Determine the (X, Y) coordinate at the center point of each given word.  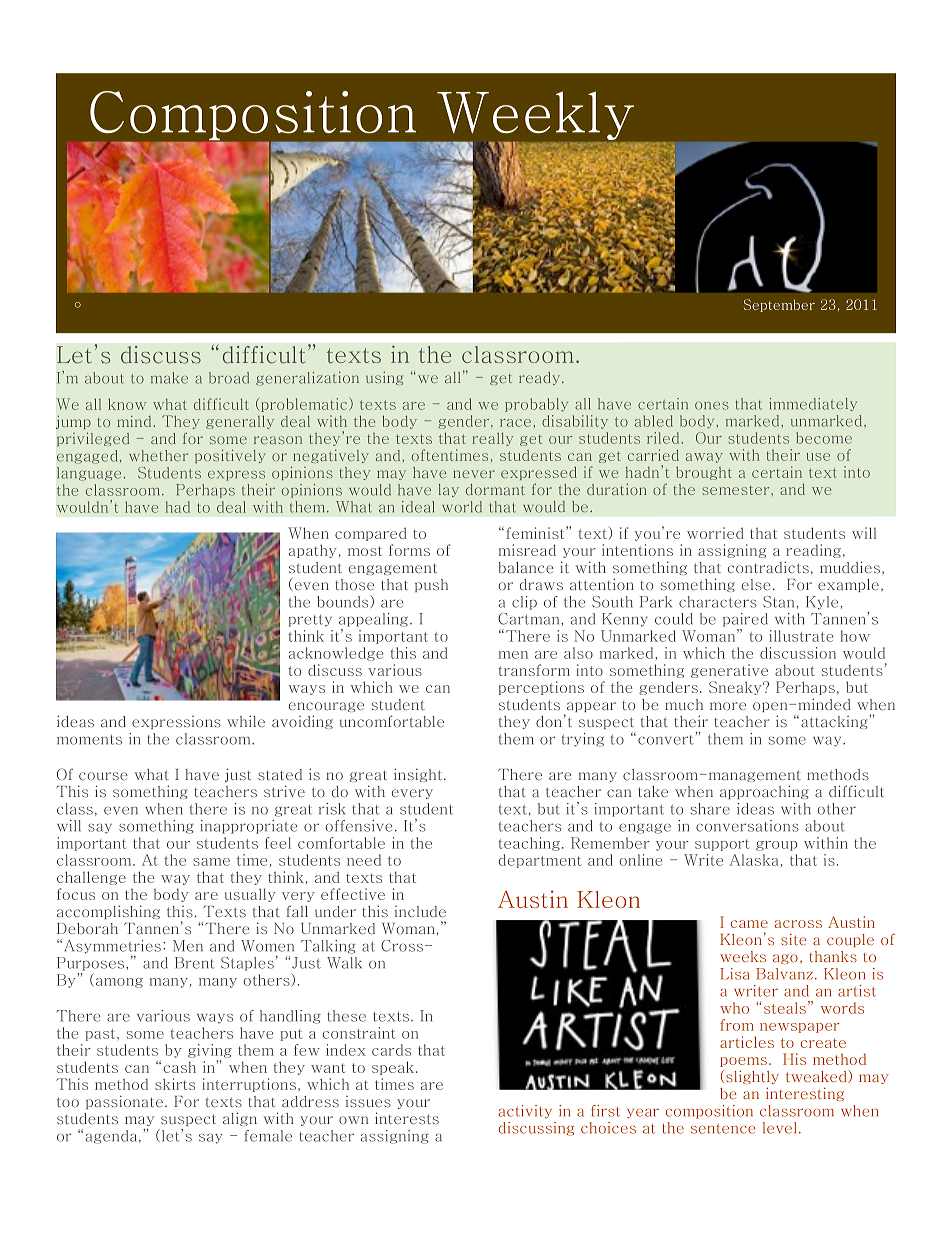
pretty (310, 621)
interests (407, 1118)
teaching (529, 844)
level (779, 1128)
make (169, 378)
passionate (124, 1102)
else (756, 584)
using (384, 378)
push (431, 585)
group (776, 846)
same (211, 862)
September (779, 305)
